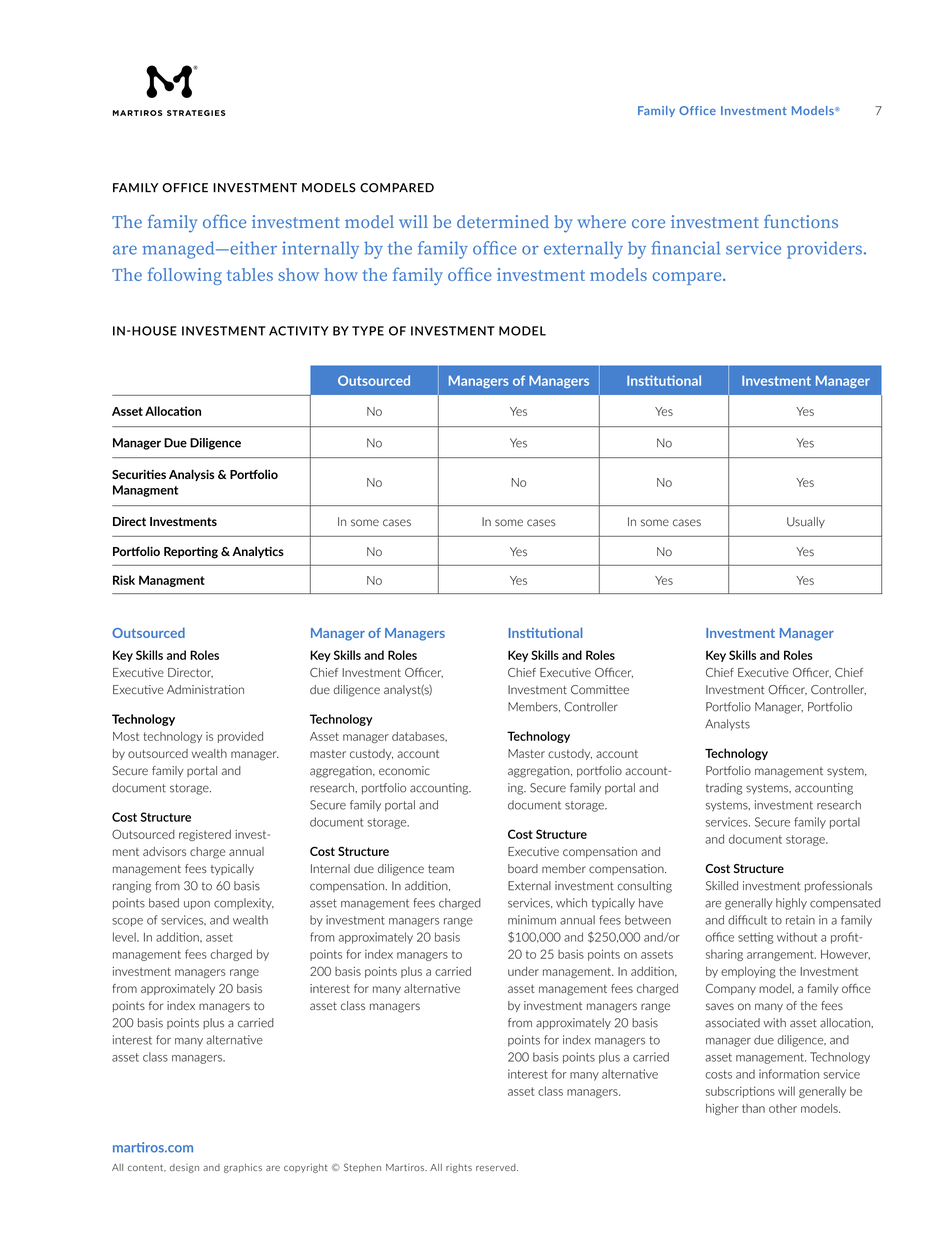  I want to click on databases, so click(419, 737).
